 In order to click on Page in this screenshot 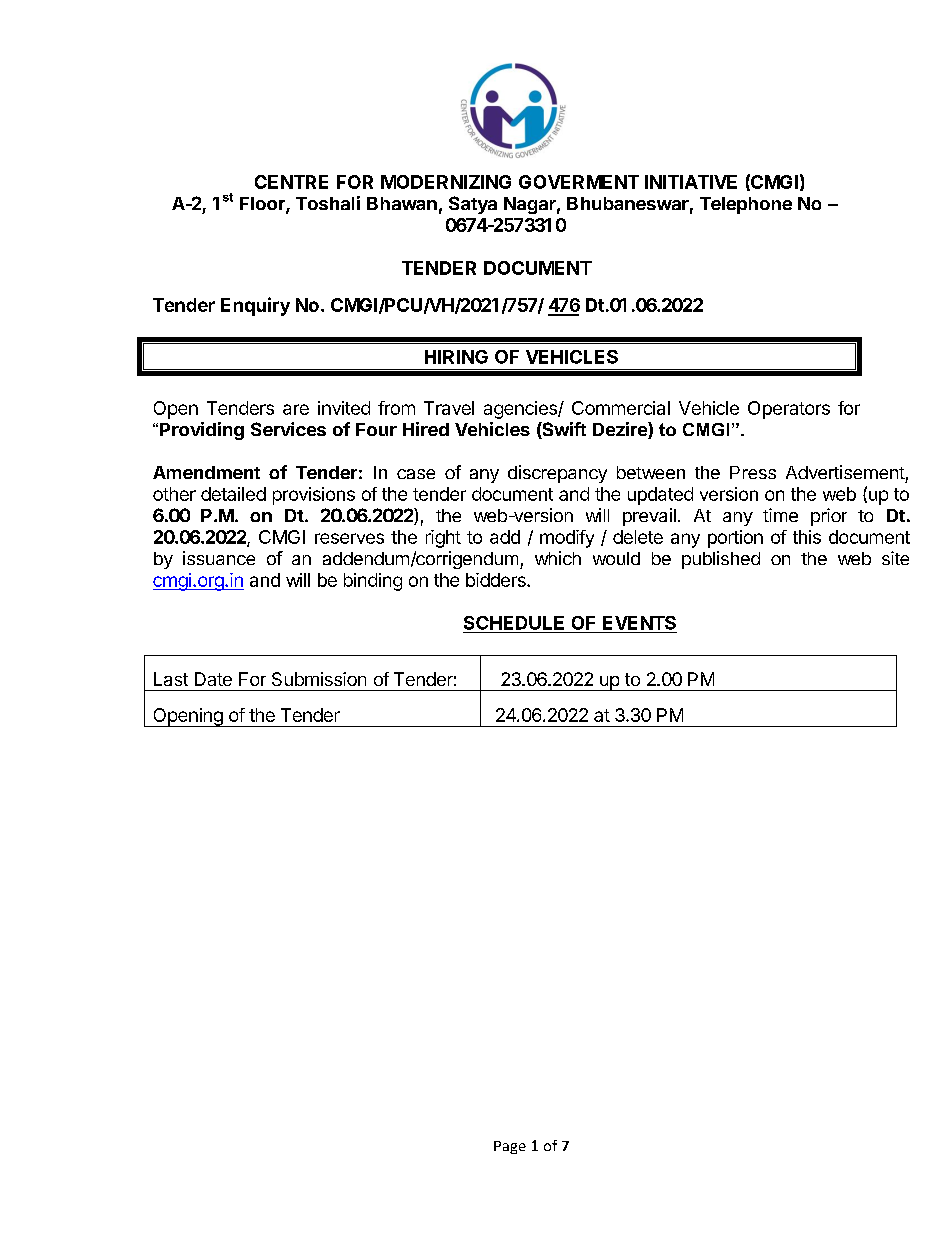, I will do `click(510, 1147)`.
